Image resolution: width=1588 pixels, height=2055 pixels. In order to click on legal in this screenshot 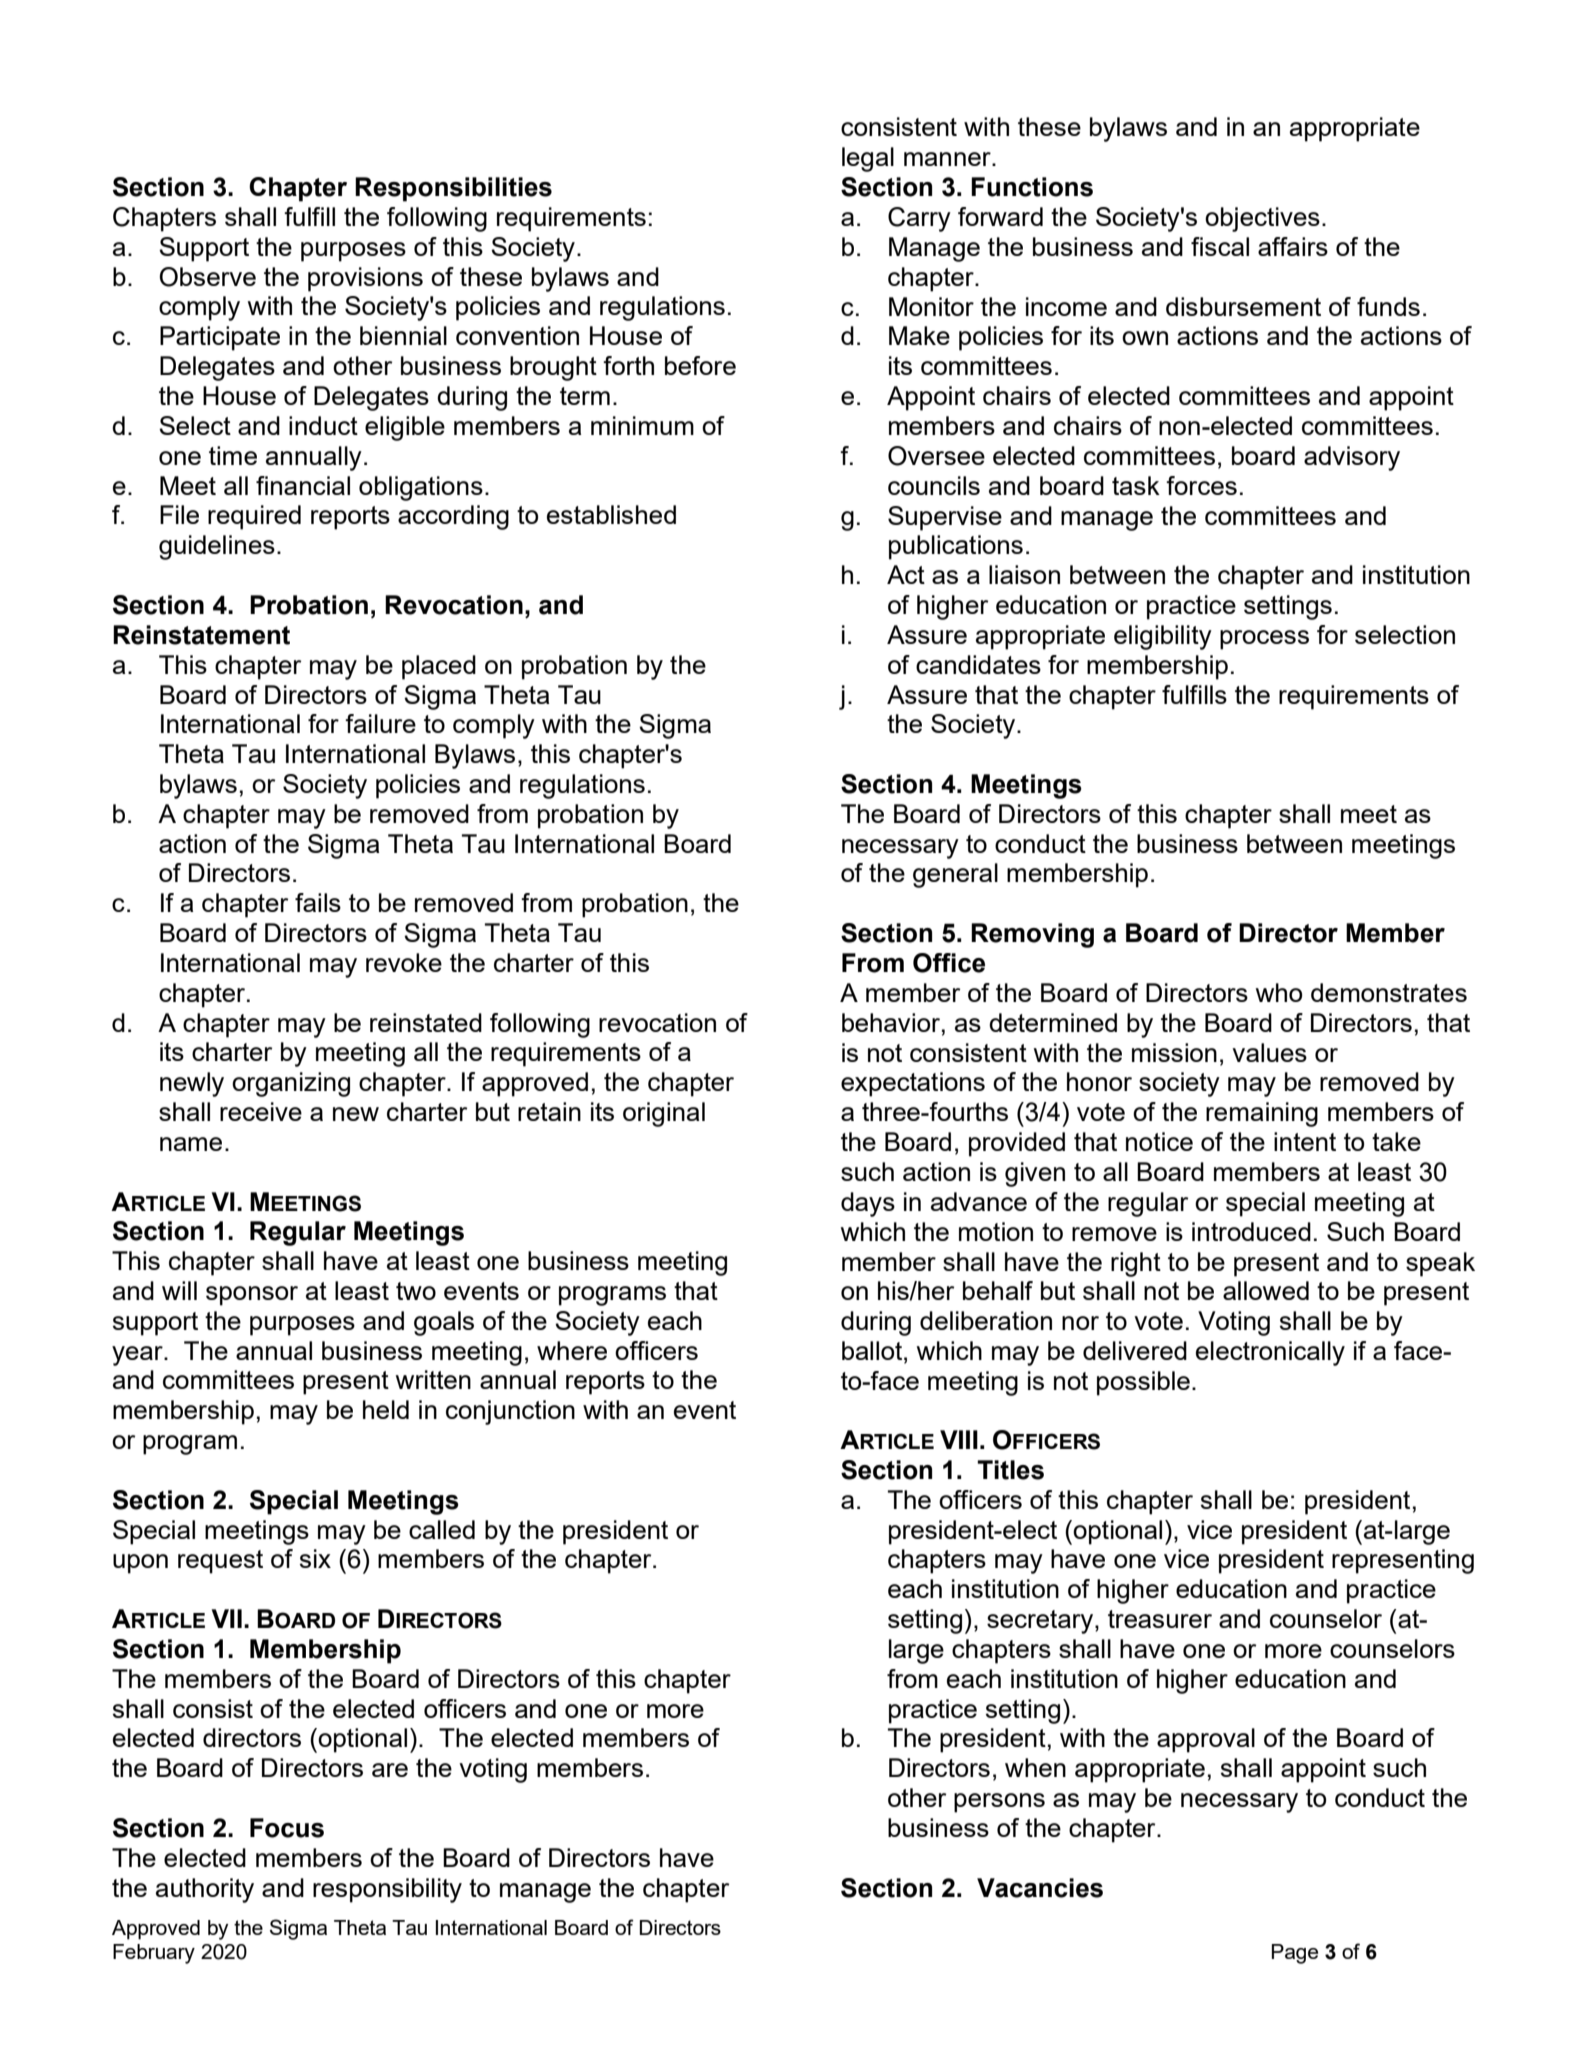, I will do `click(868, 159)`.
